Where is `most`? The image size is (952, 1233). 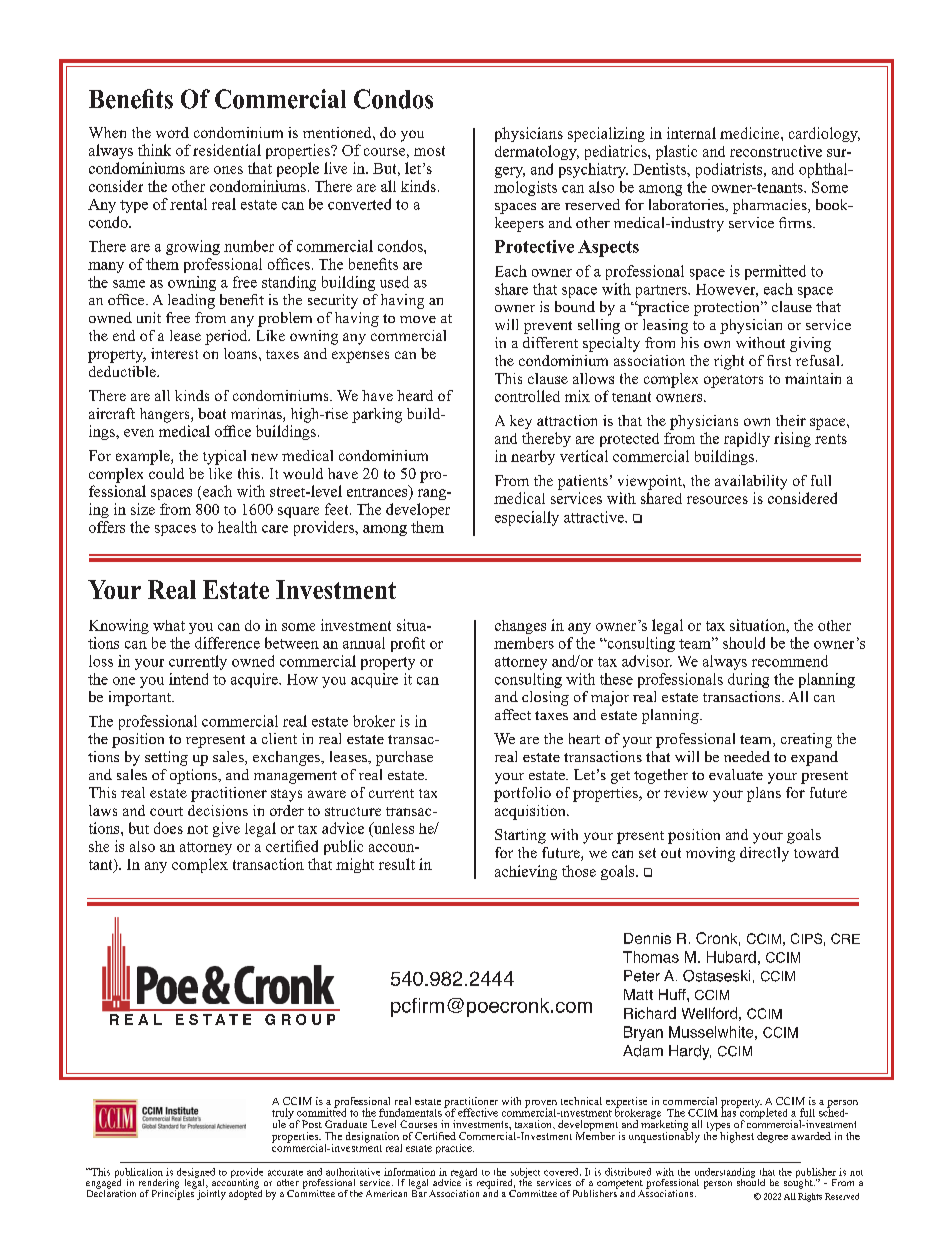 most is located at coordinates (429, 151).
